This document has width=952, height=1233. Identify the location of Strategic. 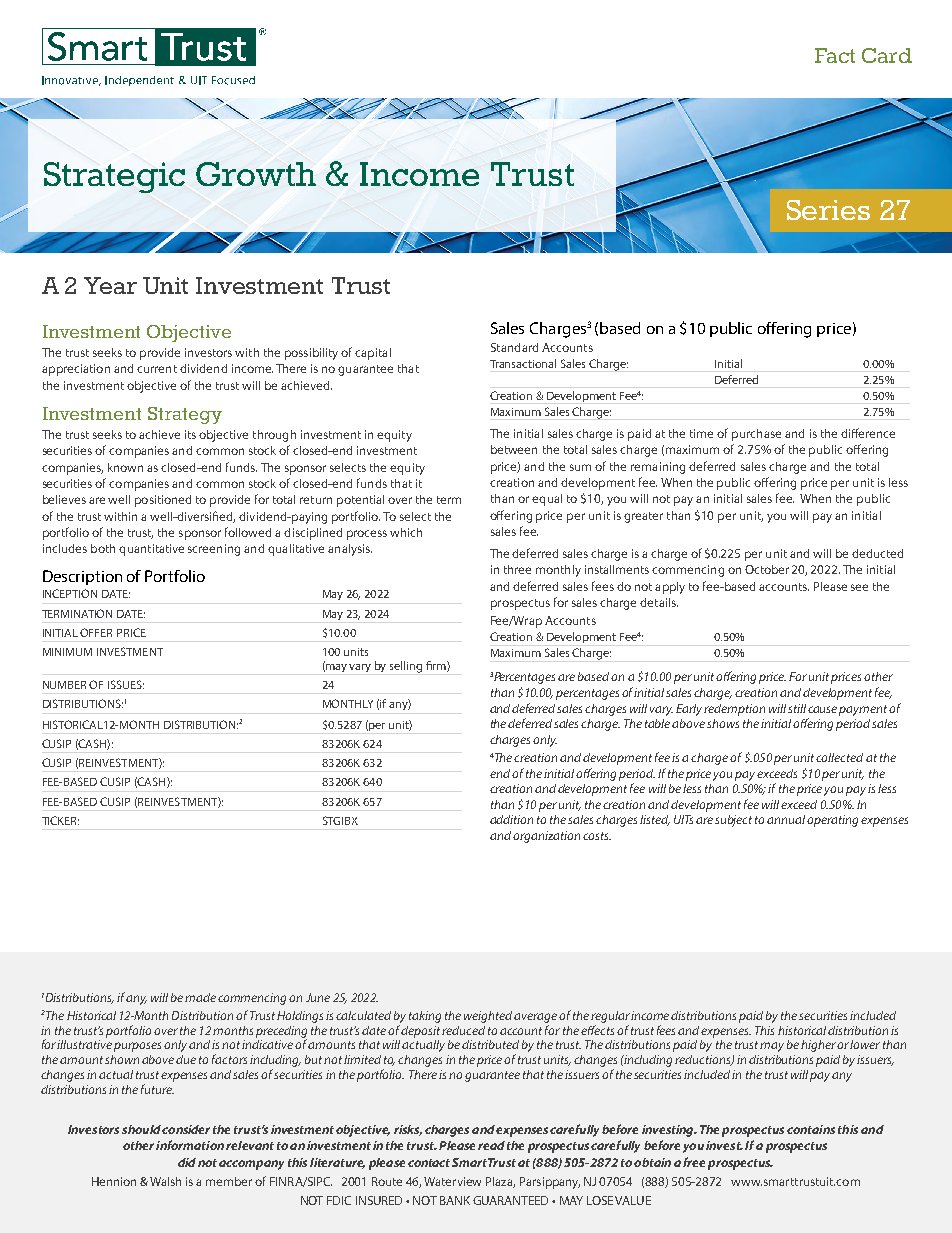
(114, 177).
